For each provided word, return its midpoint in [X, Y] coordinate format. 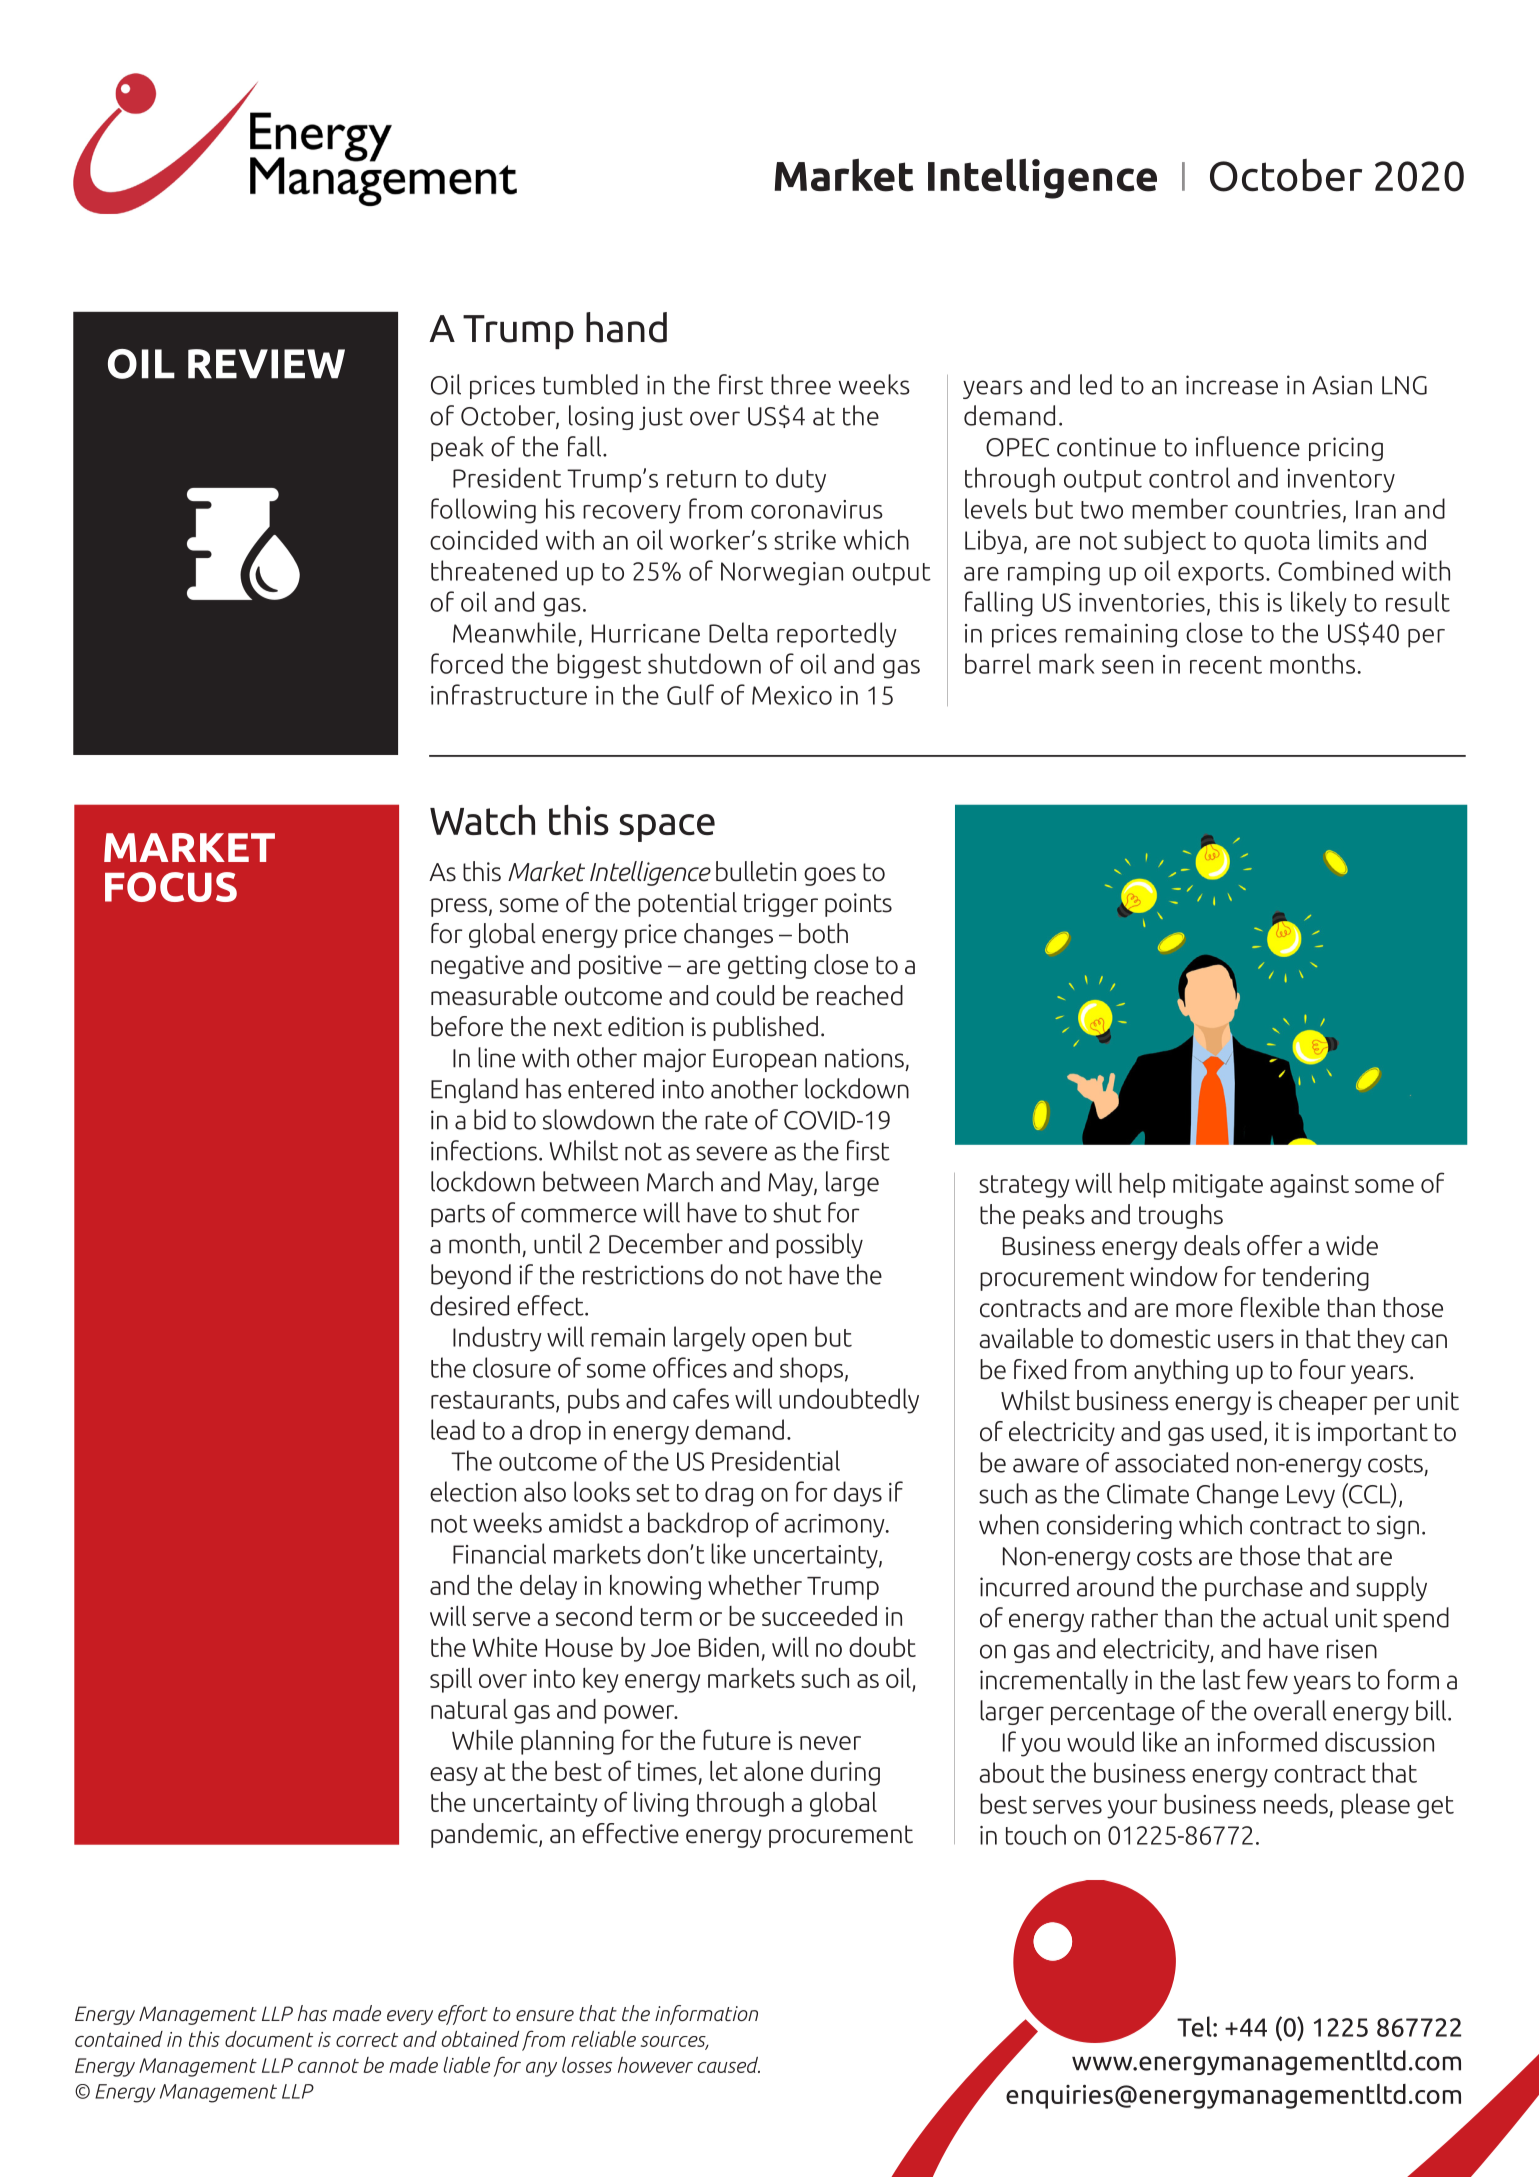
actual [1295, 1617]
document [269, 2039]
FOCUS [171, 887]
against [1309, 1186]
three [801, 384]
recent [1226, 665]
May [791, 1184]
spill [451, 1680]
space [667, 828]
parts [458, 1216]
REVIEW [266, 364]
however [655, 2065]
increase [1232, 385]
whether [755, 1585]
